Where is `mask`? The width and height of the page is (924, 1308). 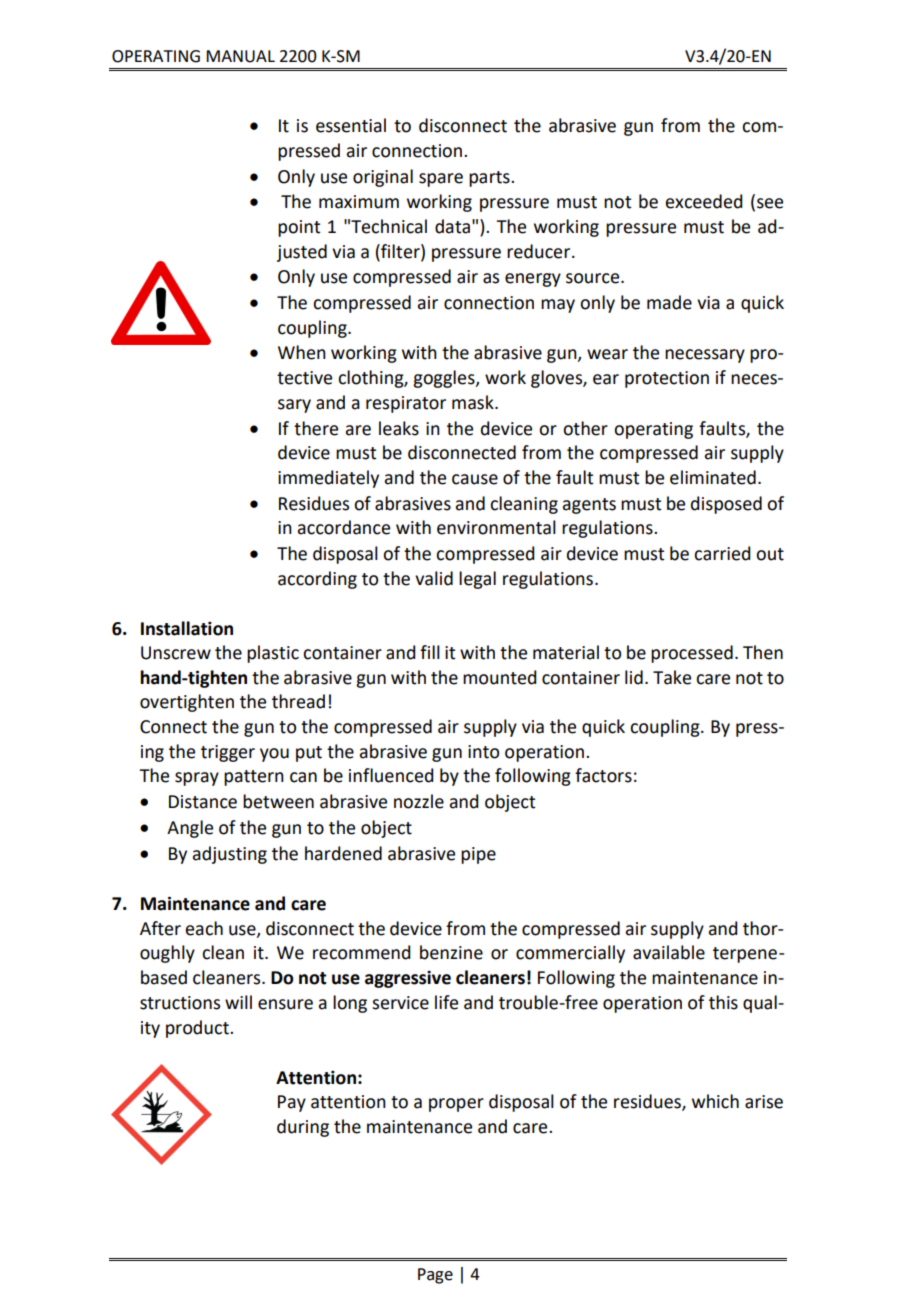 mask is located at coordinates (474, 402).
